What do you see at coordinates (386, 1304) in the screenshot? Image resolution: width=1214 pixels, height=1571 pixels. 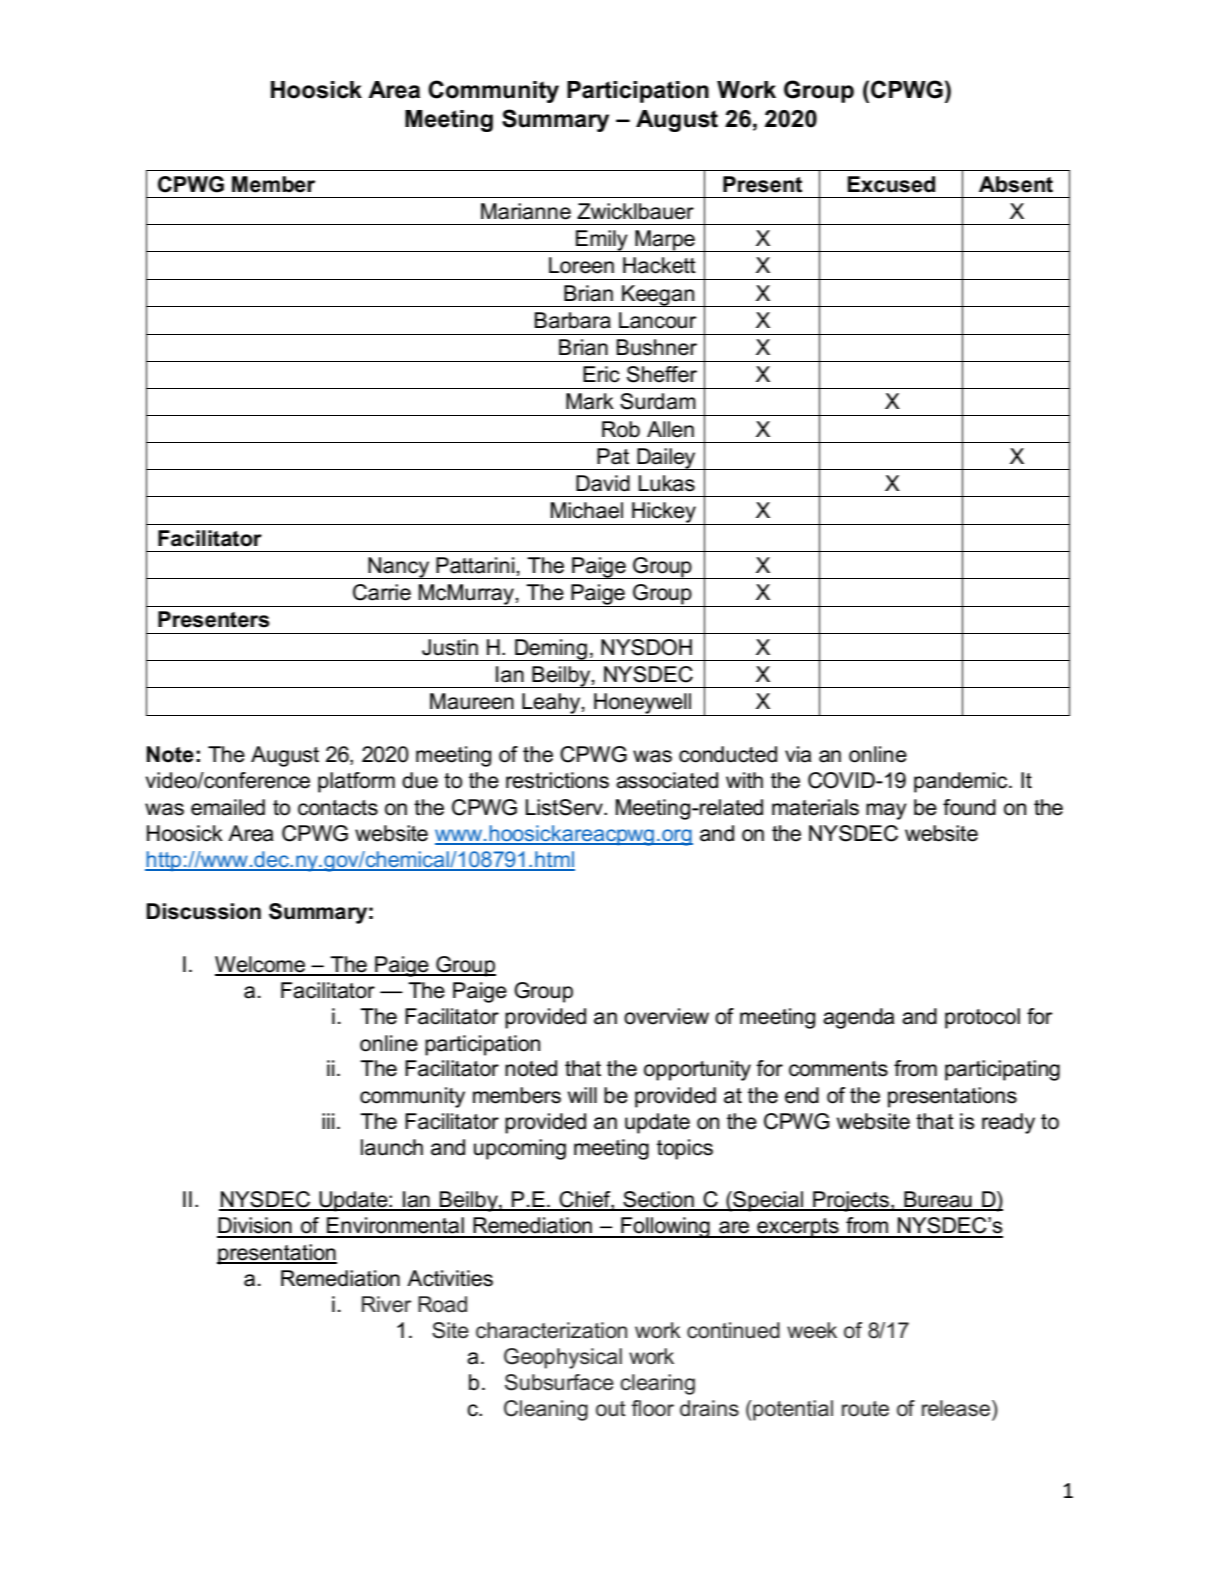 I see `River` at bounding box center [386, 1304].
